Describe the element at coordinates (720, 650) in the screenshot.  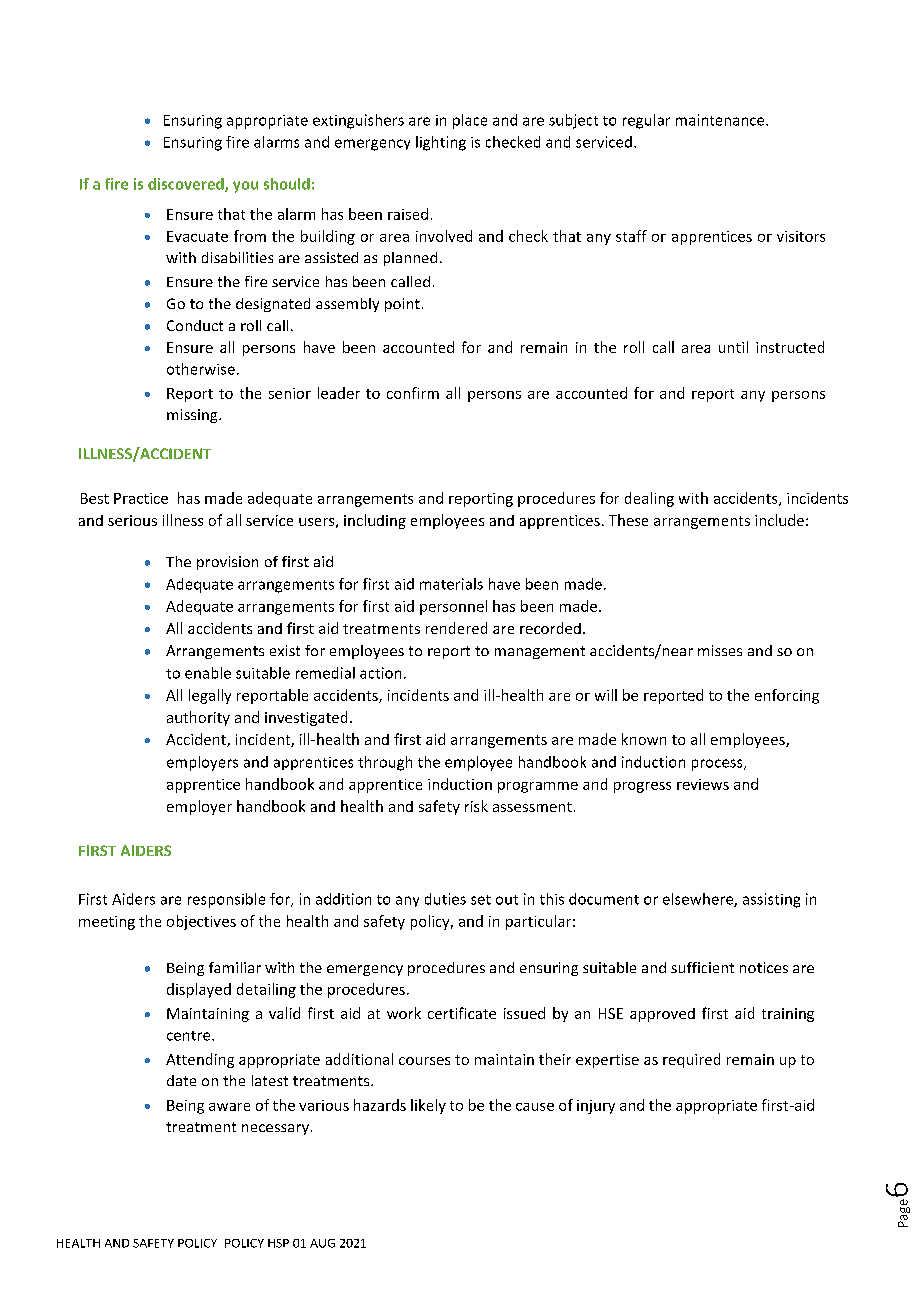
I see `misses` at that location.
